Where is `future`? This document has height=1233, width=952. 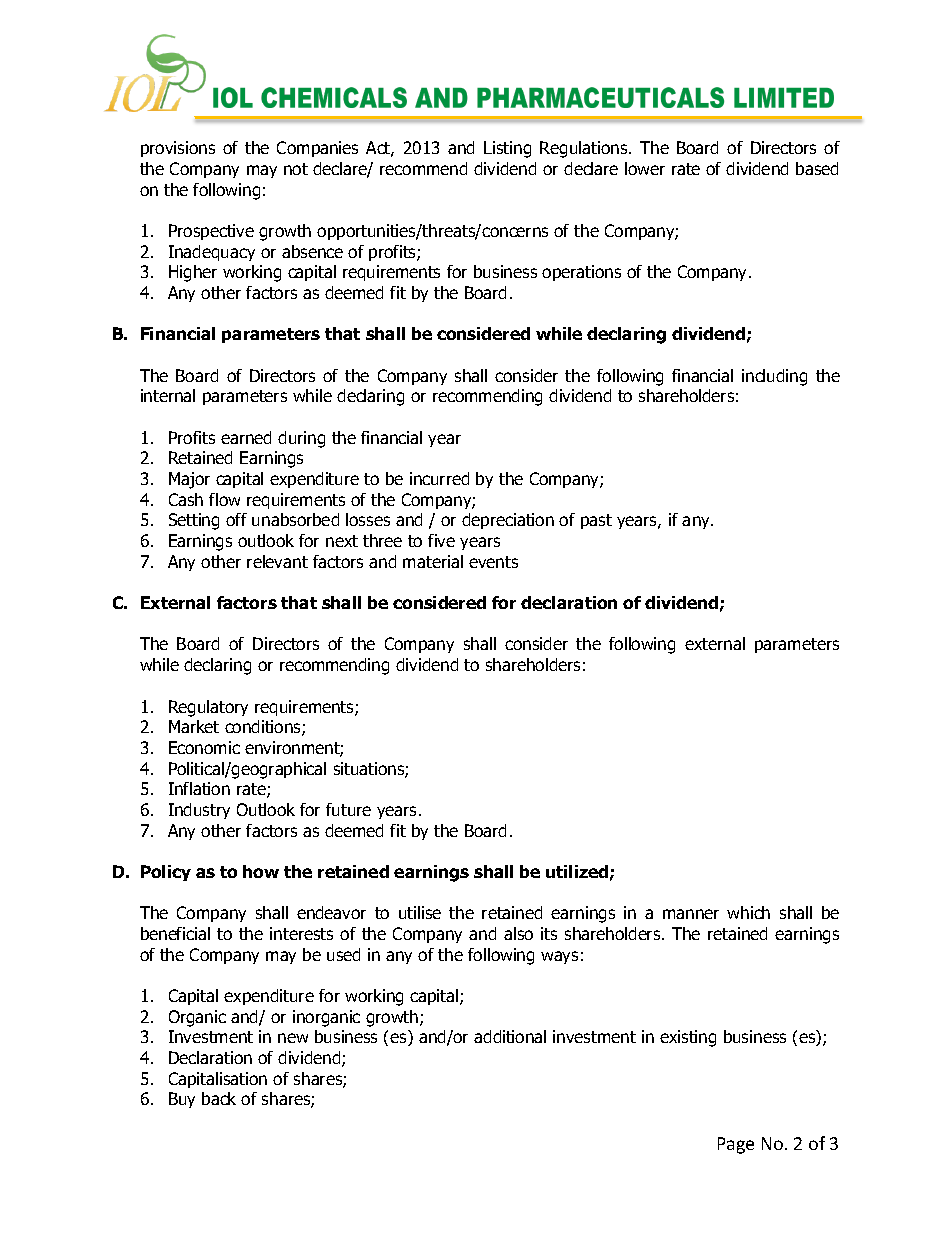 future is located at coordinates (348, 809).
